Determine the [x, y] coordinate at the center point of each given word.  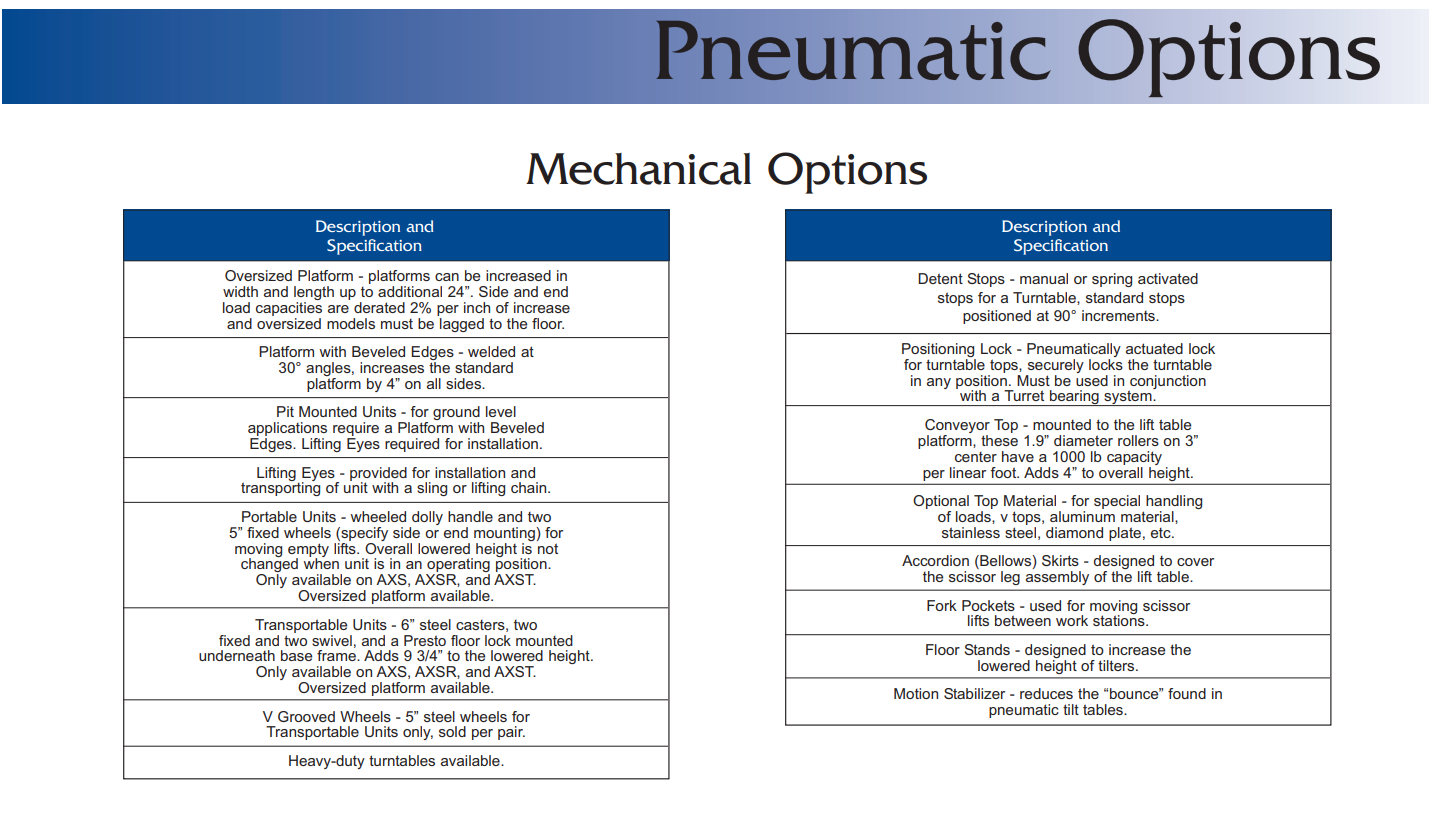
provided [378, 475]
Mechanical [638, 169]
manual [1044, 278]
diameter [1083, 440]
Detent [940, 278]
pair [511, 733]
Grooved [306, 716]
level [501, 411]
